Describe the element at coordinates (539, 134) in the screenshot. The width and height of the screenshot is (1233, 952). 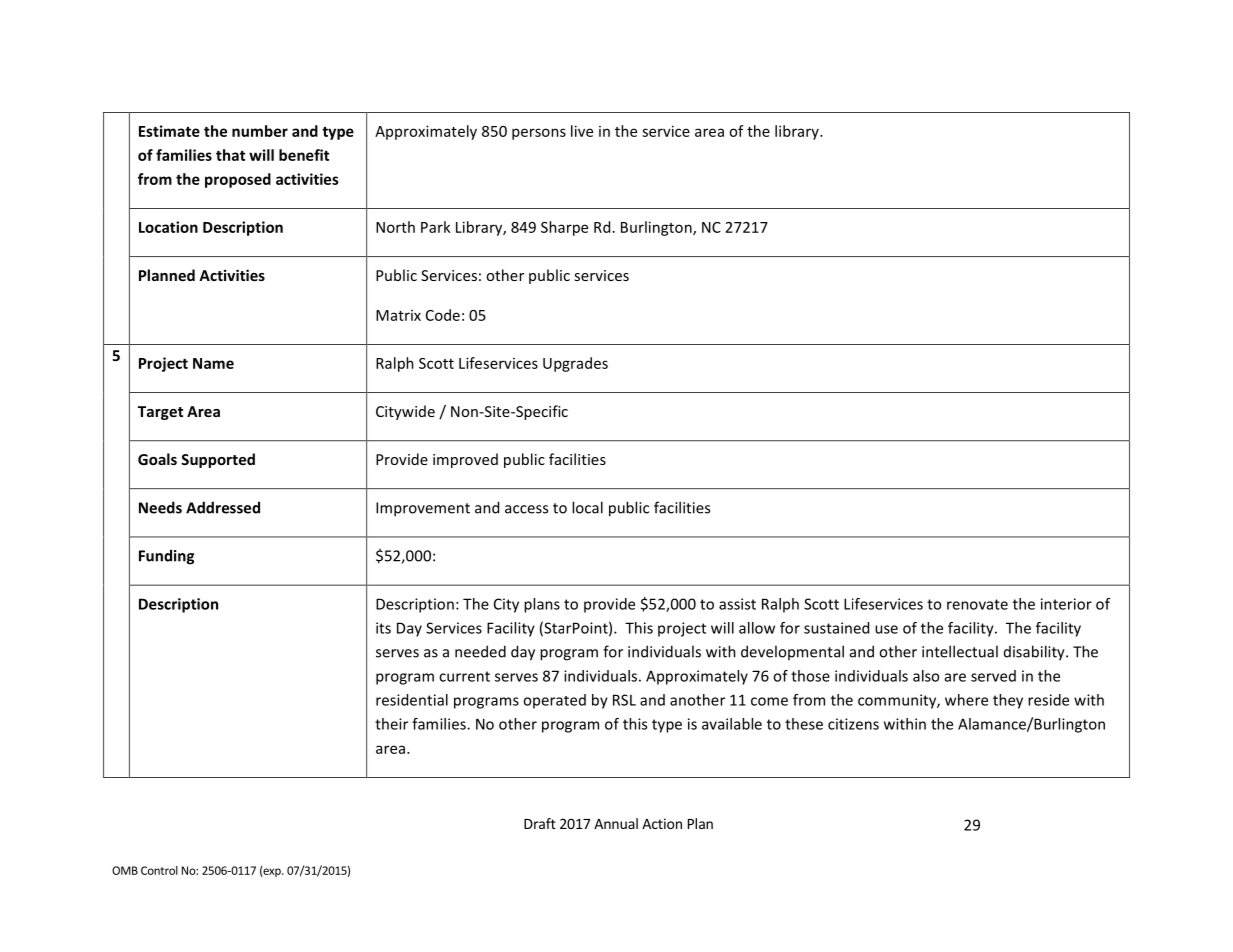
I see `persons` at that location.
